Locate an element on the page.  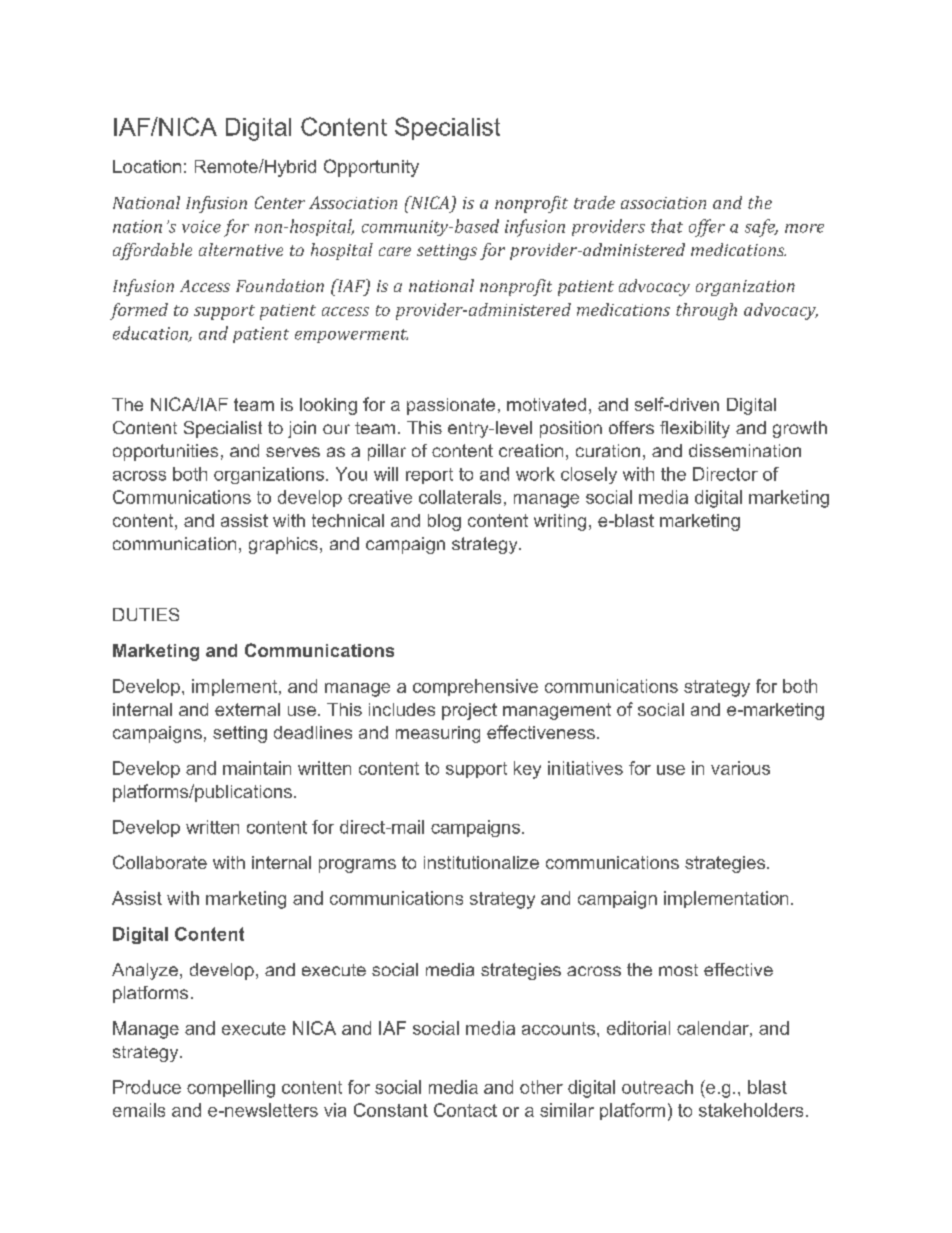
graphics is located at coordinates (283, 545).
